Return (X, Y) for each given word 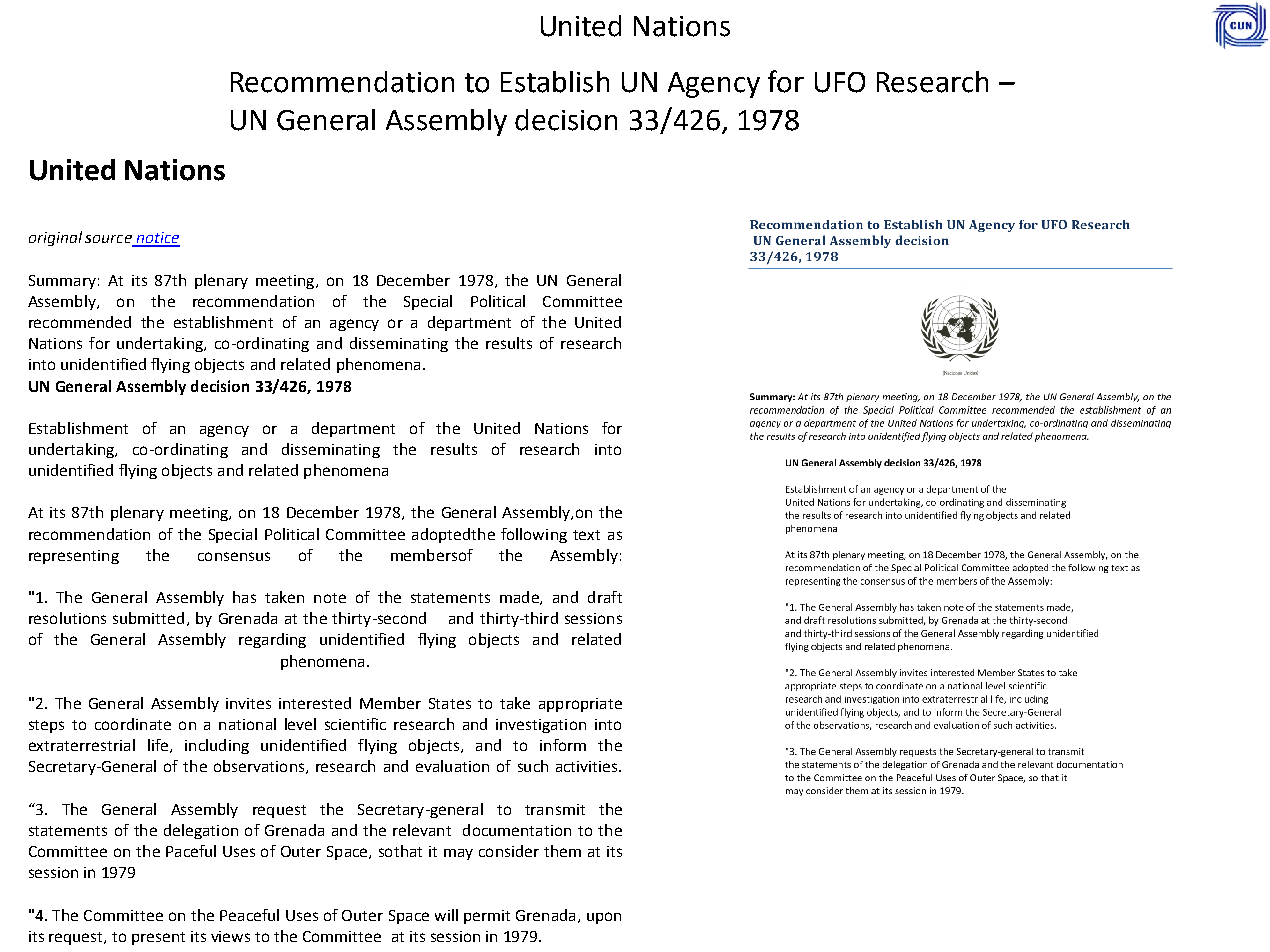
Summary (62, 282)
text (586, 535)
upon (604, 918)
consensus (234, 556)
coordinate (133, 724)
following (534, 535)
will (446, 915)
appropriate (580, 705)
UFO (840, 82)
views (230, 936)
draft (605, 597)
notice (157, 239)
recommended (80, 322)
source (109, 240)
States (450, 703)
